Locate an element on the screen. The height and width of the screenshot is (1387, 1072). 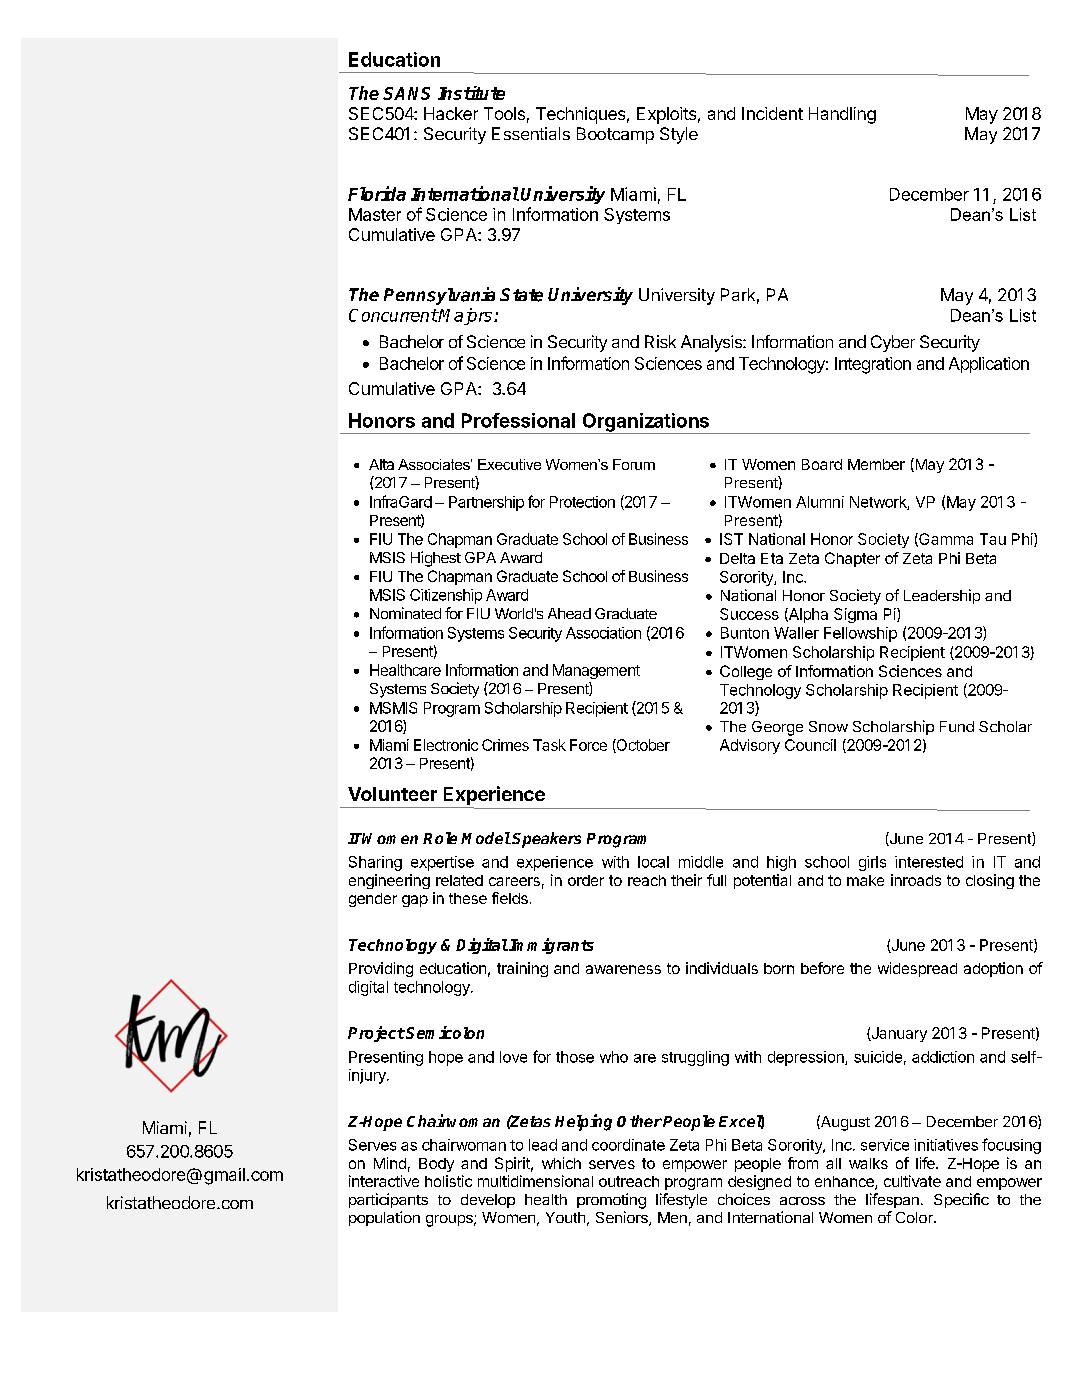
Hacker is located at coordinates (451, 113).
